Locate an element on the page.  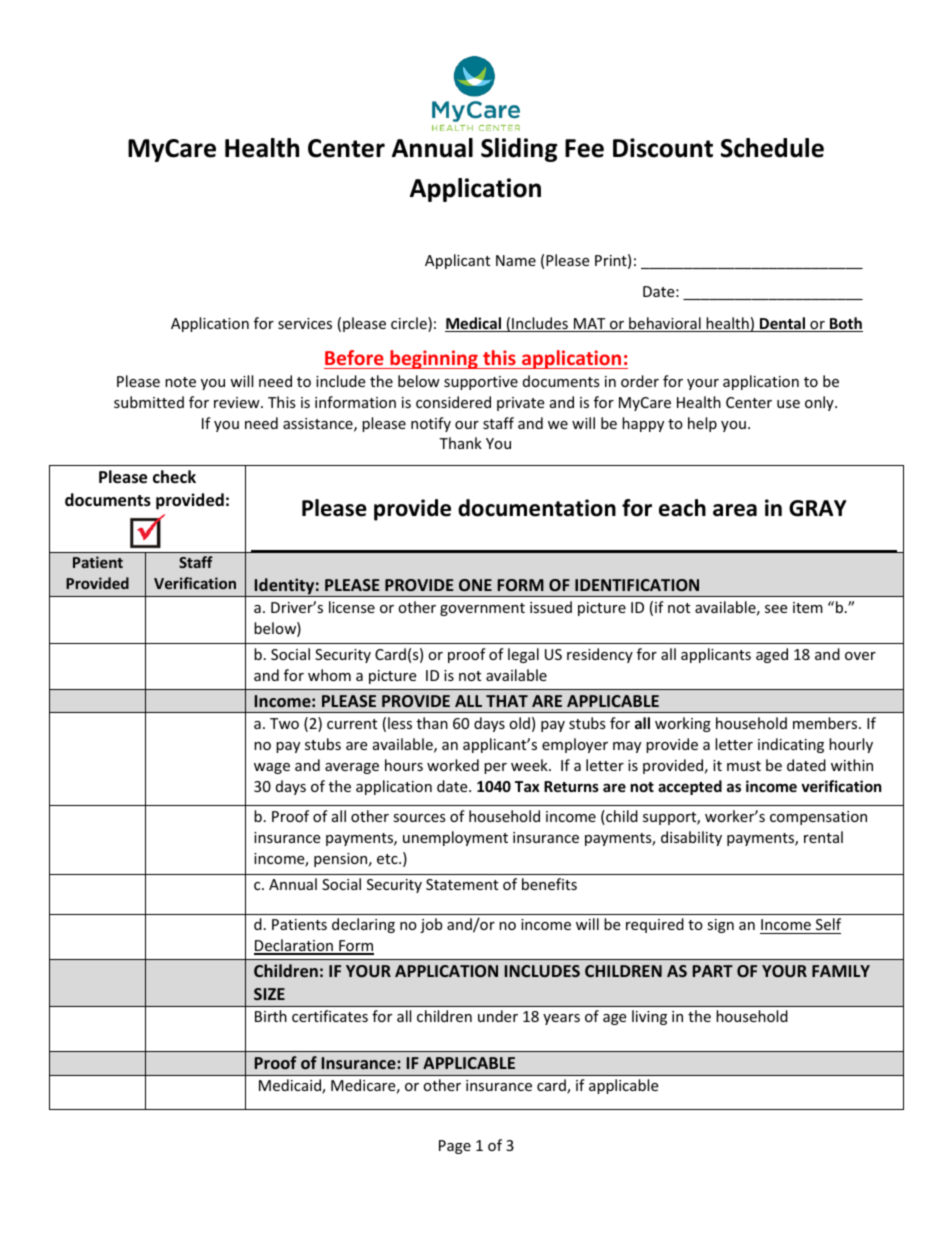
Schedule is located at coordinates (772, 148).
